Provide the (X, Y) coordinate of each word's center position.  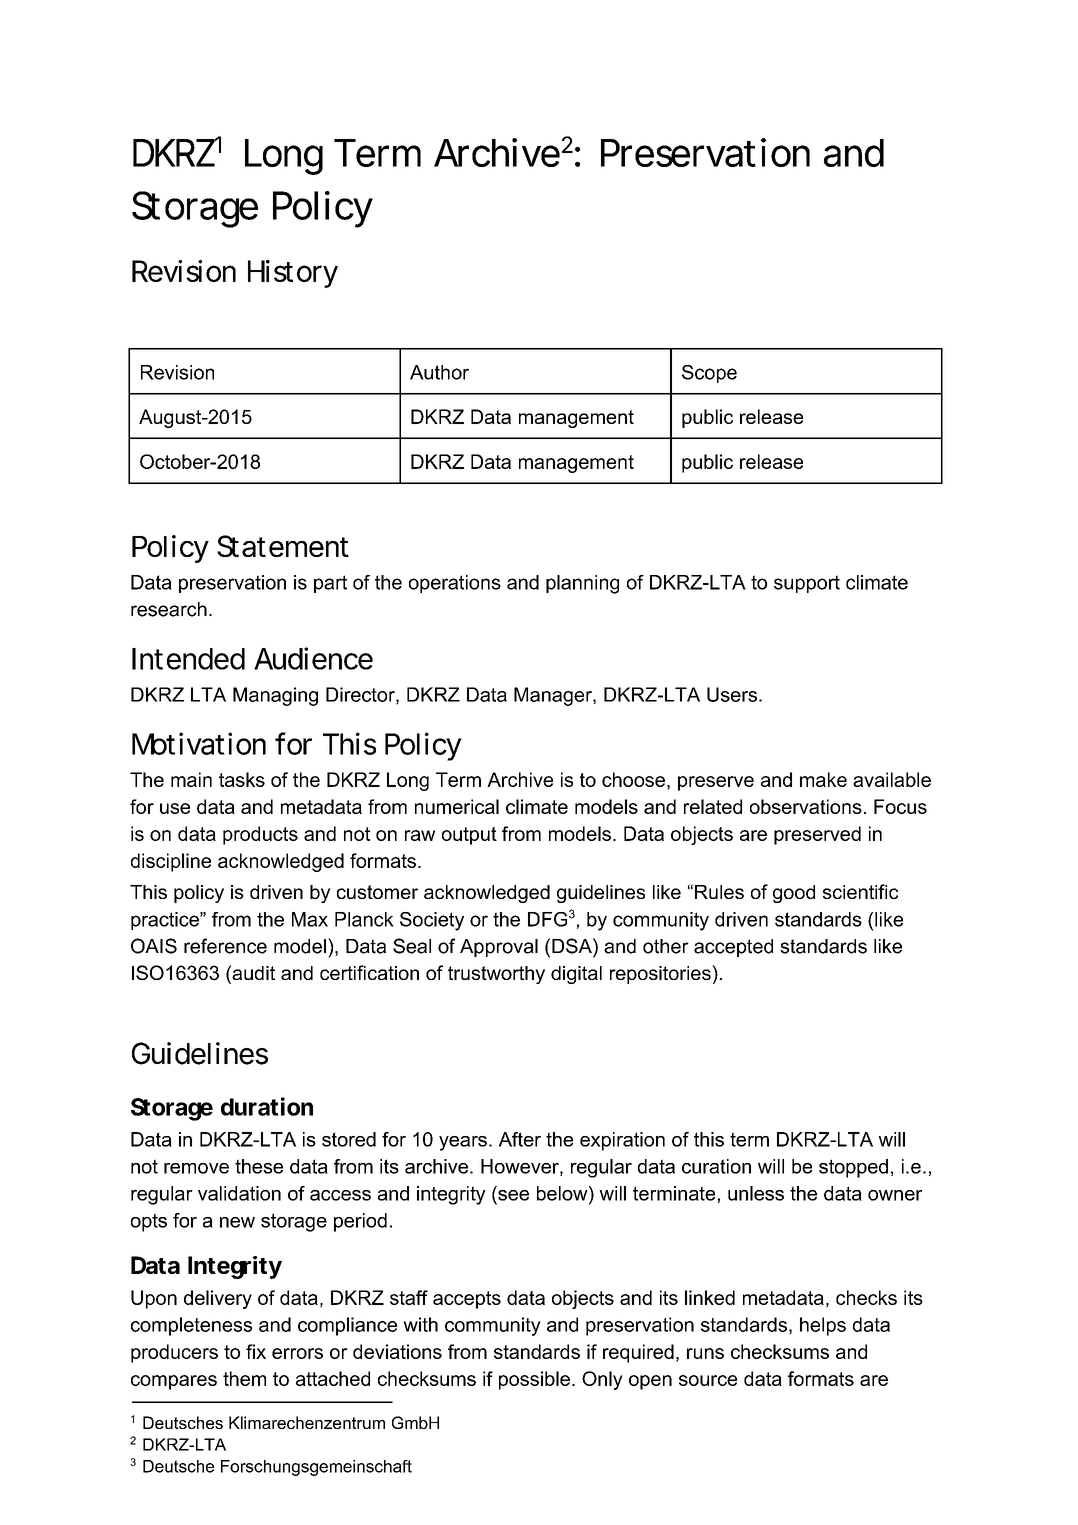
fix (256, 1351)
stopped (853, 1168)
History (293, 274)
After (520, 1139)
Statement (283, 546)
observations (806, 806)
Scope (709, 374)
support (807, 584)
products (260, 835)
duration (267, 1106)
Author (439, 372)
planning (582, 584)
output (469, 836)
